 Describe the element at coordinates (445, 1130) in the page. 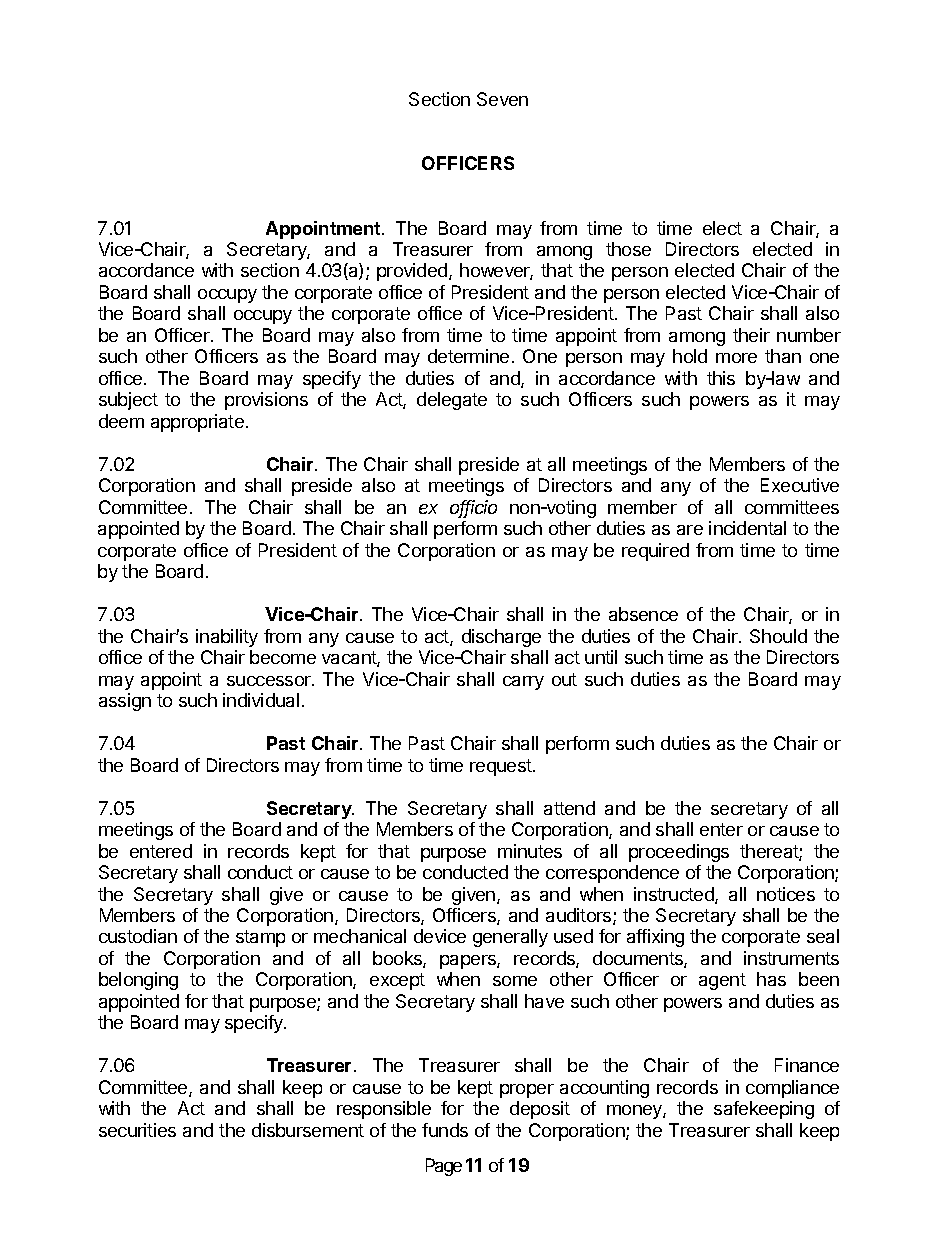

I see `funds` at that location.
